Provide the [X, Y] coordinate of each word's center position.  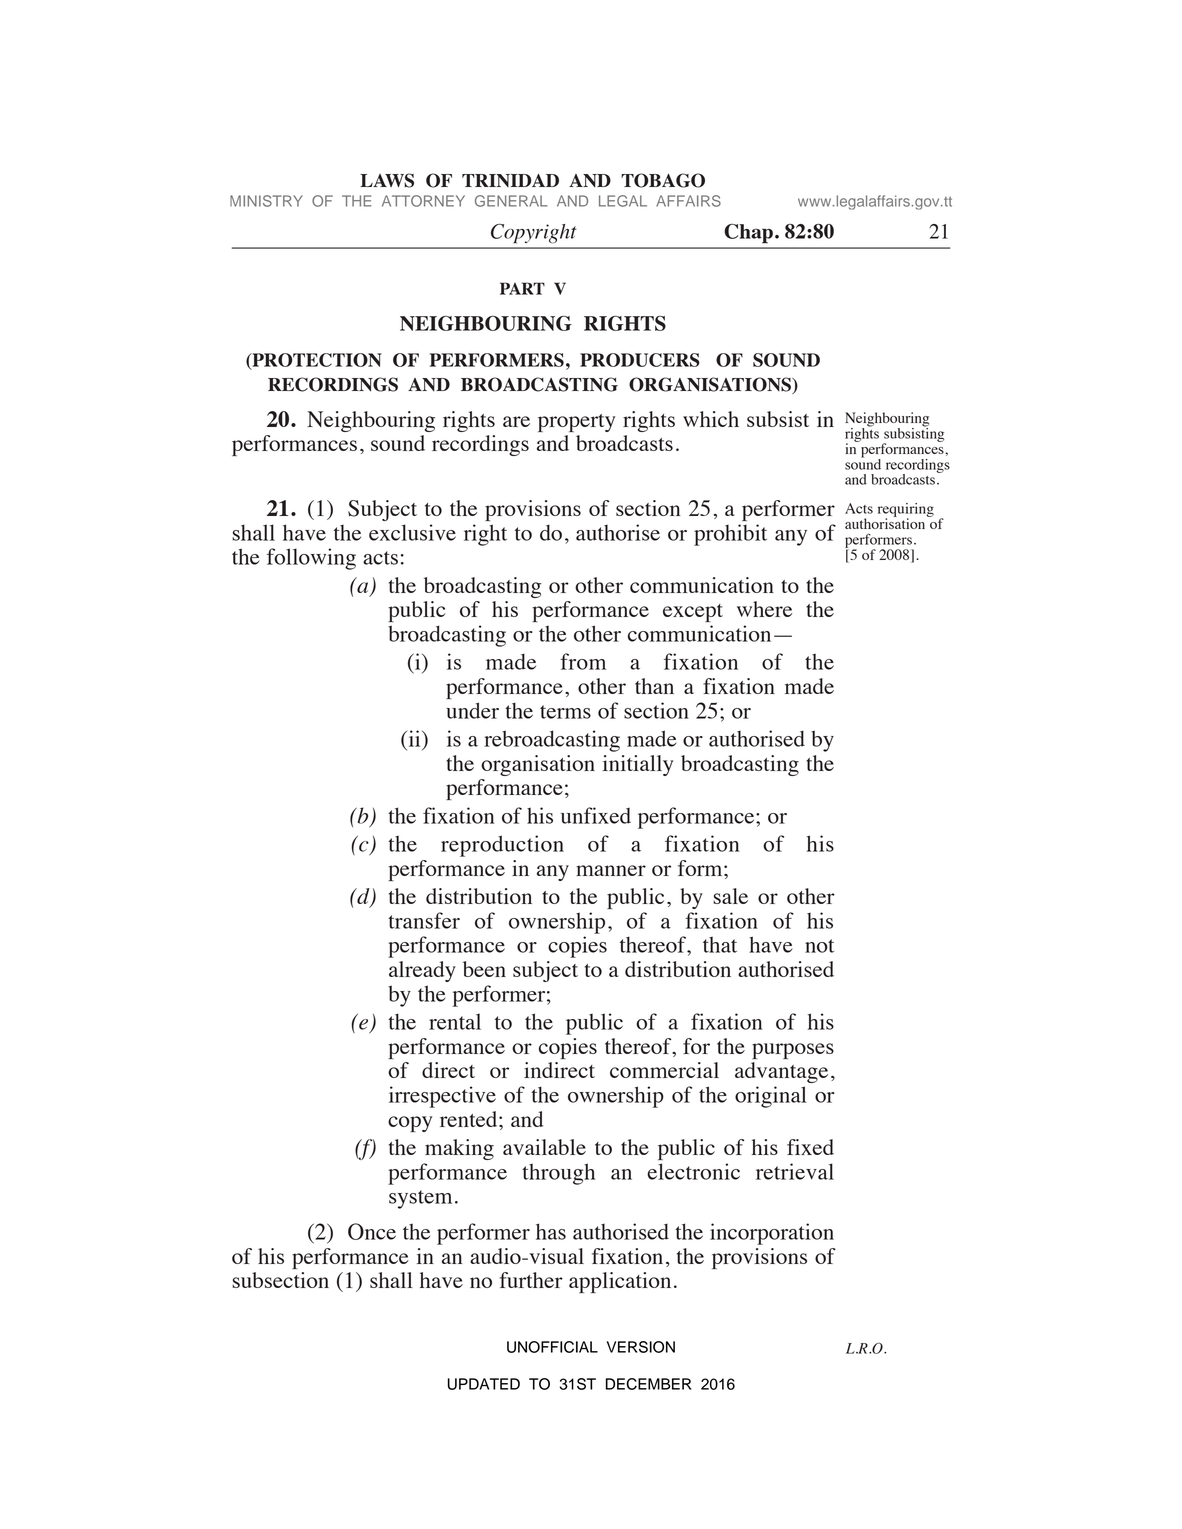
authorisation [886, 522]
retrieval [795, 1171]
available [544, 1147]
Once [372, 1231]
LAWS [387, 180]
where [764, 609]
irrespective [442, 1097]
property [576, 423]
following [311, 559]
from [583, 661]
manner [611, 870]
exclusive [412, 532]
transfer [424, 920]
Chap [748, 234]
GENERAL [511, 201]
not [819, 946]
